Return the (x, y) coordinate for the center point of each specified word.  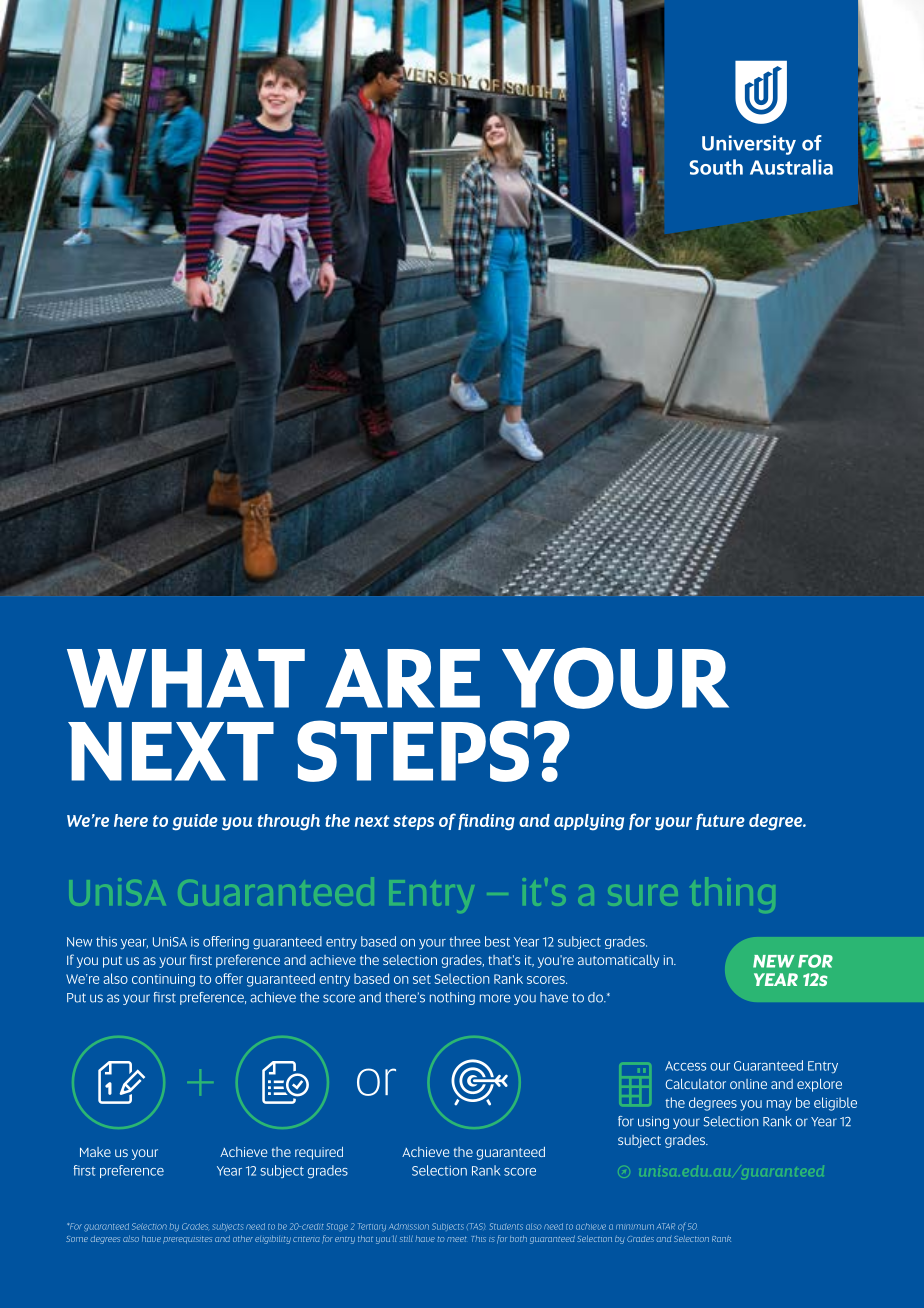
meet (457, 1239)
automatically (618, 961)
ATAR (666, 1226)
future (720, 821)
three (465, 941)
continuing (163, 980)
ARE (403, 678)
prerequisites (187, 1240)
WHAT (186, 678)
